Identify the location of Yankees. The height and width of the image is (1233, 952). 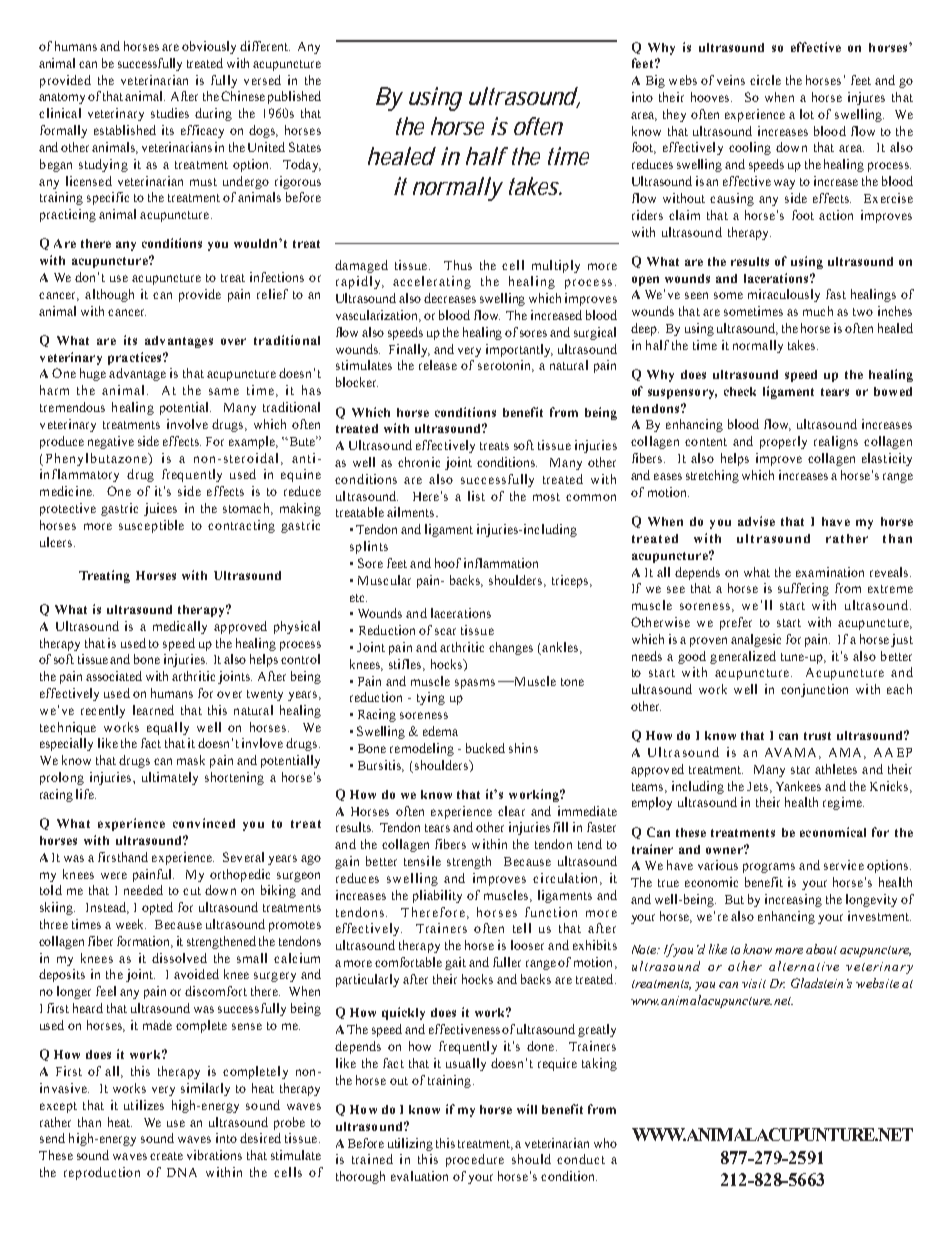
(798, 786).
